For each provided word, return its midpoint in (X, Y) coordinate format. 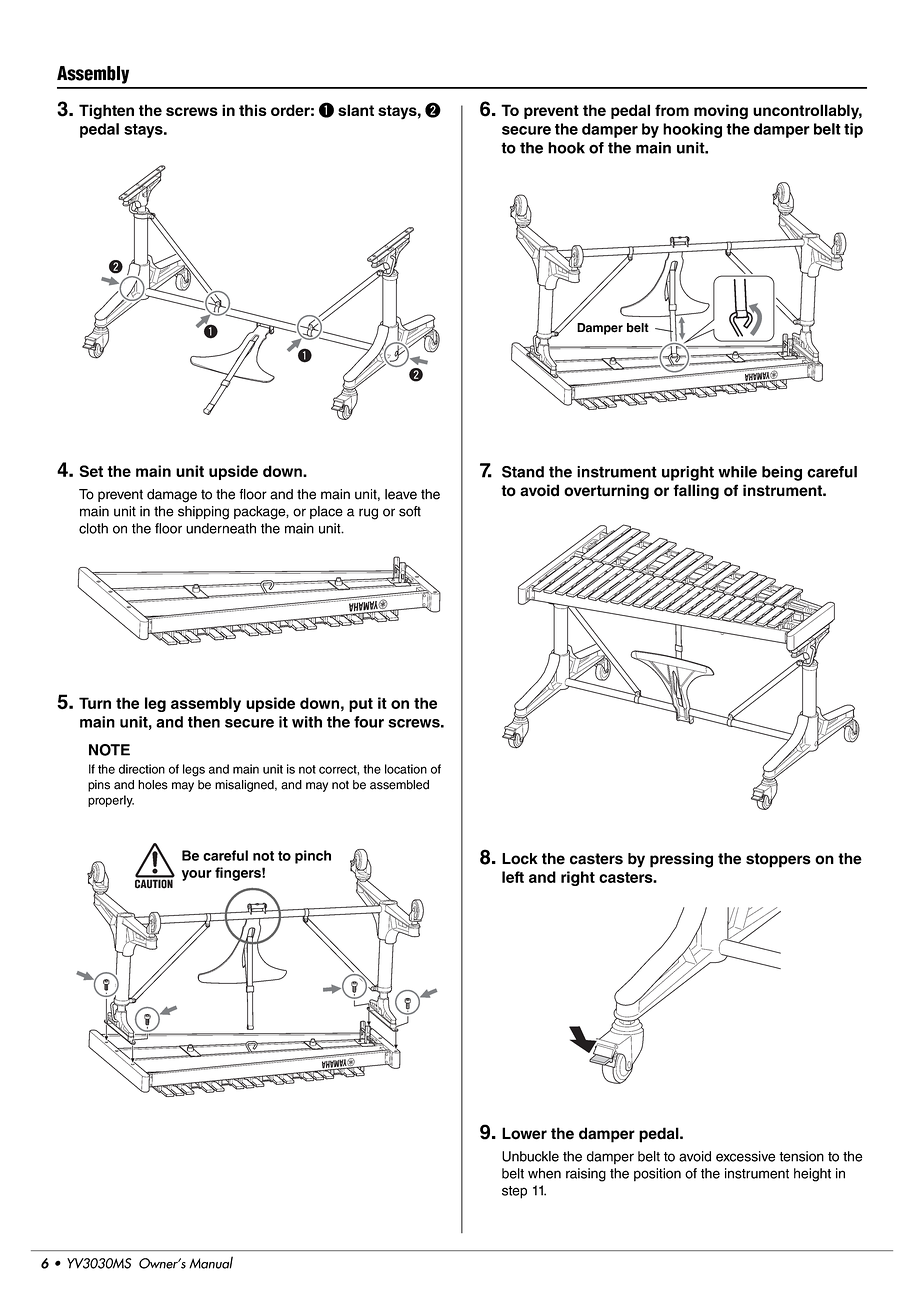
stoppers (778, 860)
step (514, 1192)
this (253, 110)
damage (172, 496)
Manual (211, 1262)
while (737, 472)
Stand (523, 472)
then (204, 722)
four (369, 722)
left (513, 877)
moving (721, 112)
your (197, 875)
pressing (681, 860)
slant (356, 110)
